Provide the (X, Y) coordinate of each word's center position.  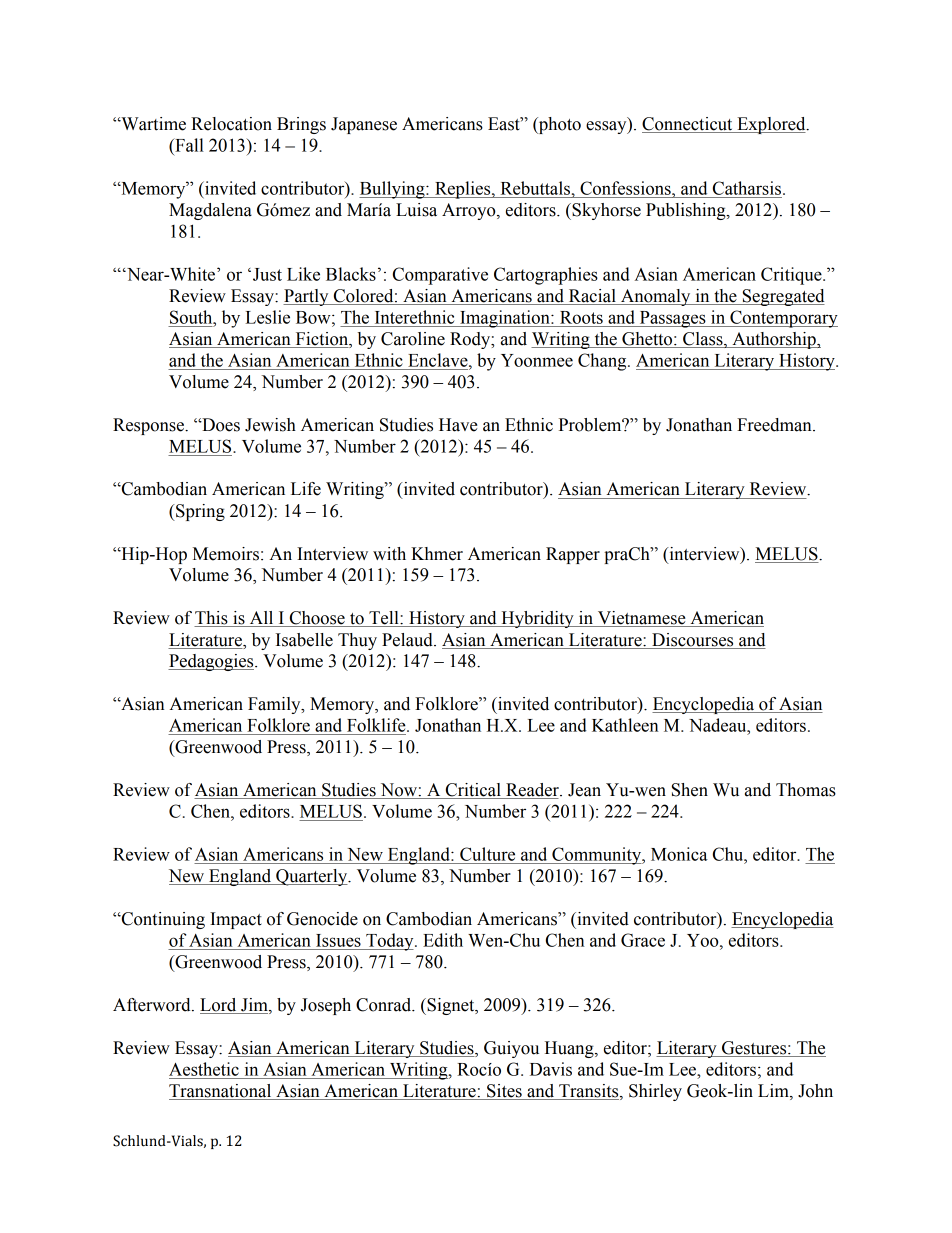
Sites (504, 1092)
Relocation (231, 124)
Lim (774, 1091)
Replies (463, 190)
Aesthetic (204, 1069)
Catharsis (748, 188)
